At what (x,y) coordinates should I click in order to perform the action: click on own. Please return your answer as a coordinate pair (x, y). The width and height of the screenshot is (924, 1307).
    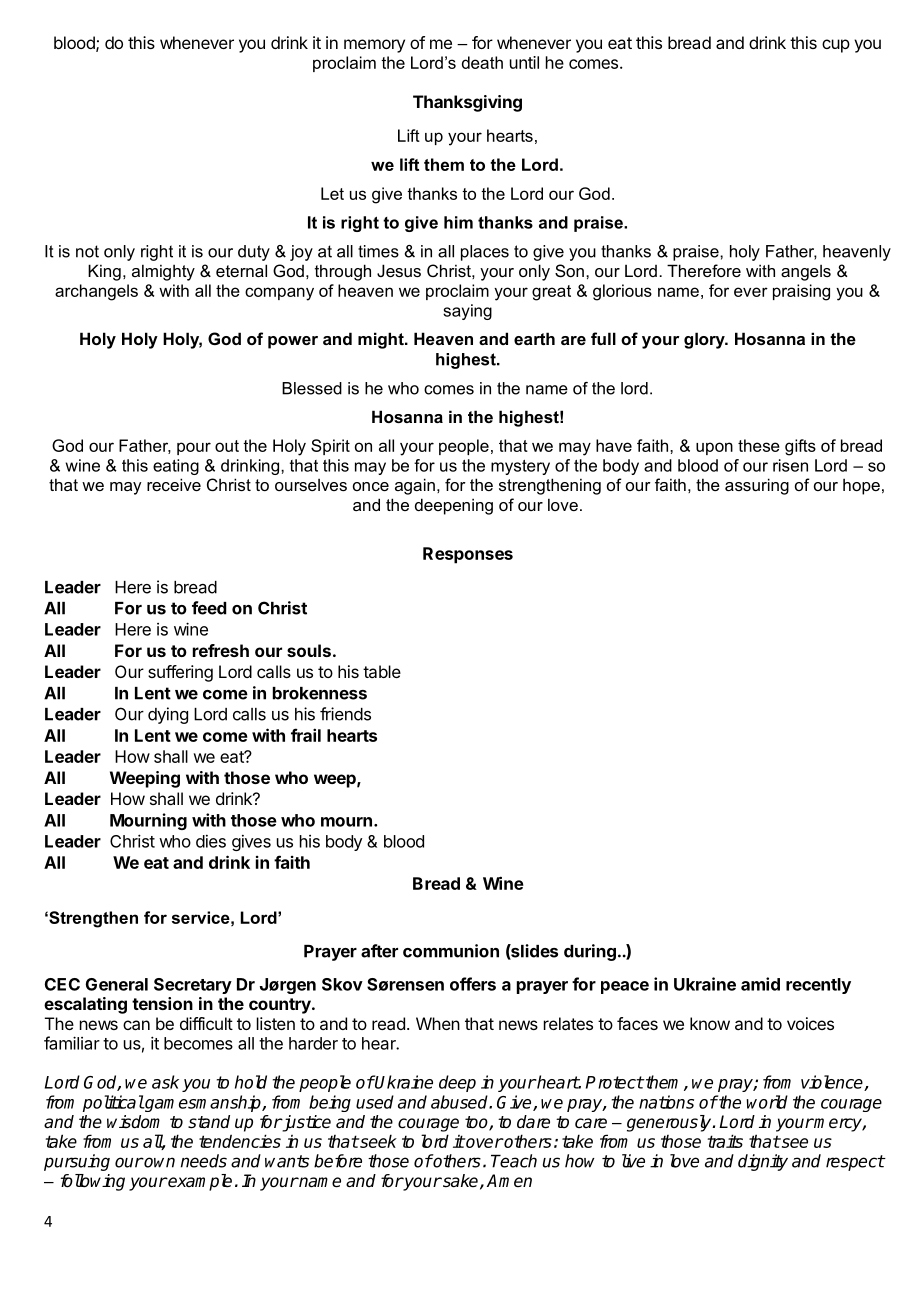
    Looking at the image, I should click on (159, 1162).
